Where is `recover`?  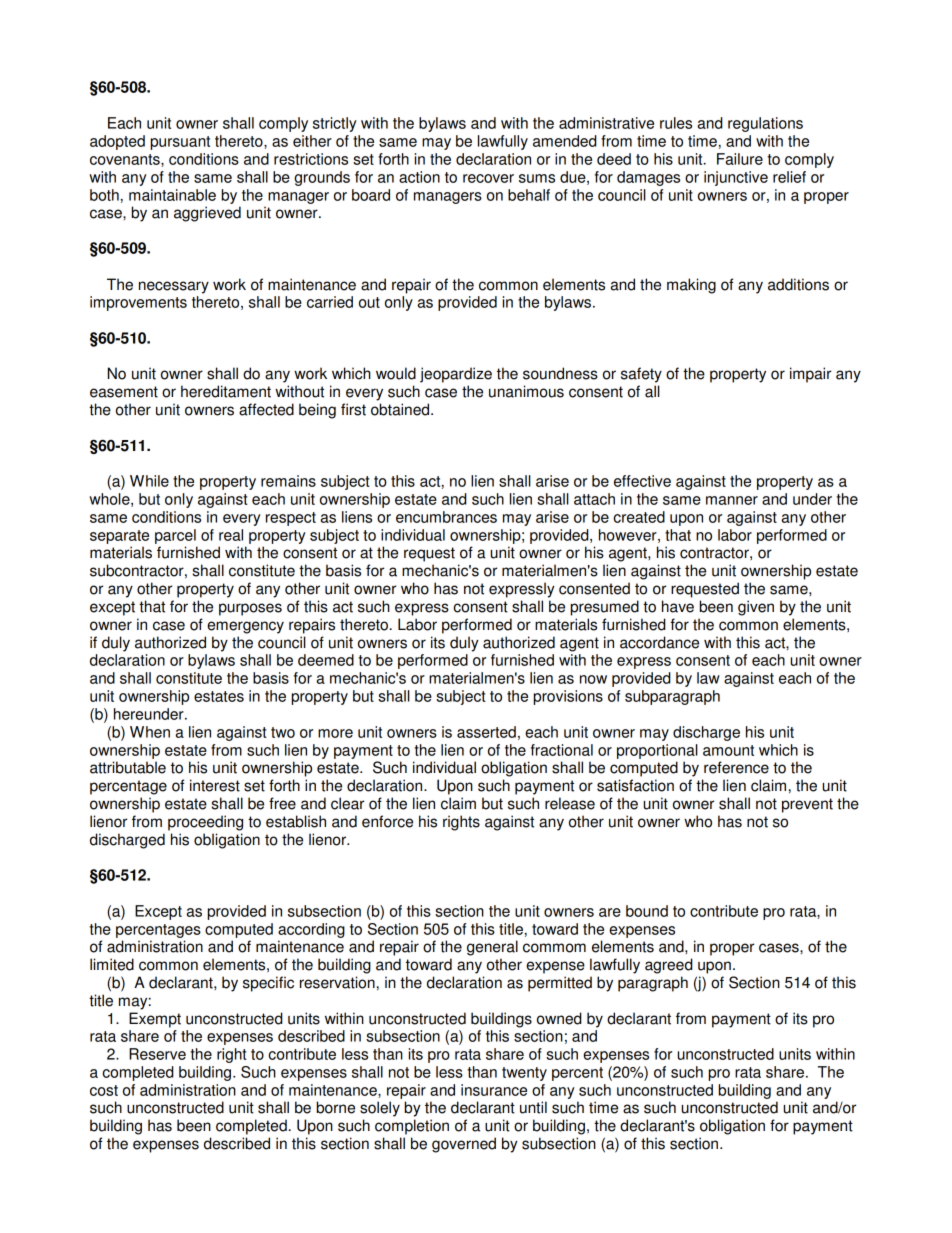
recover is located at coordinates (488, 178).
